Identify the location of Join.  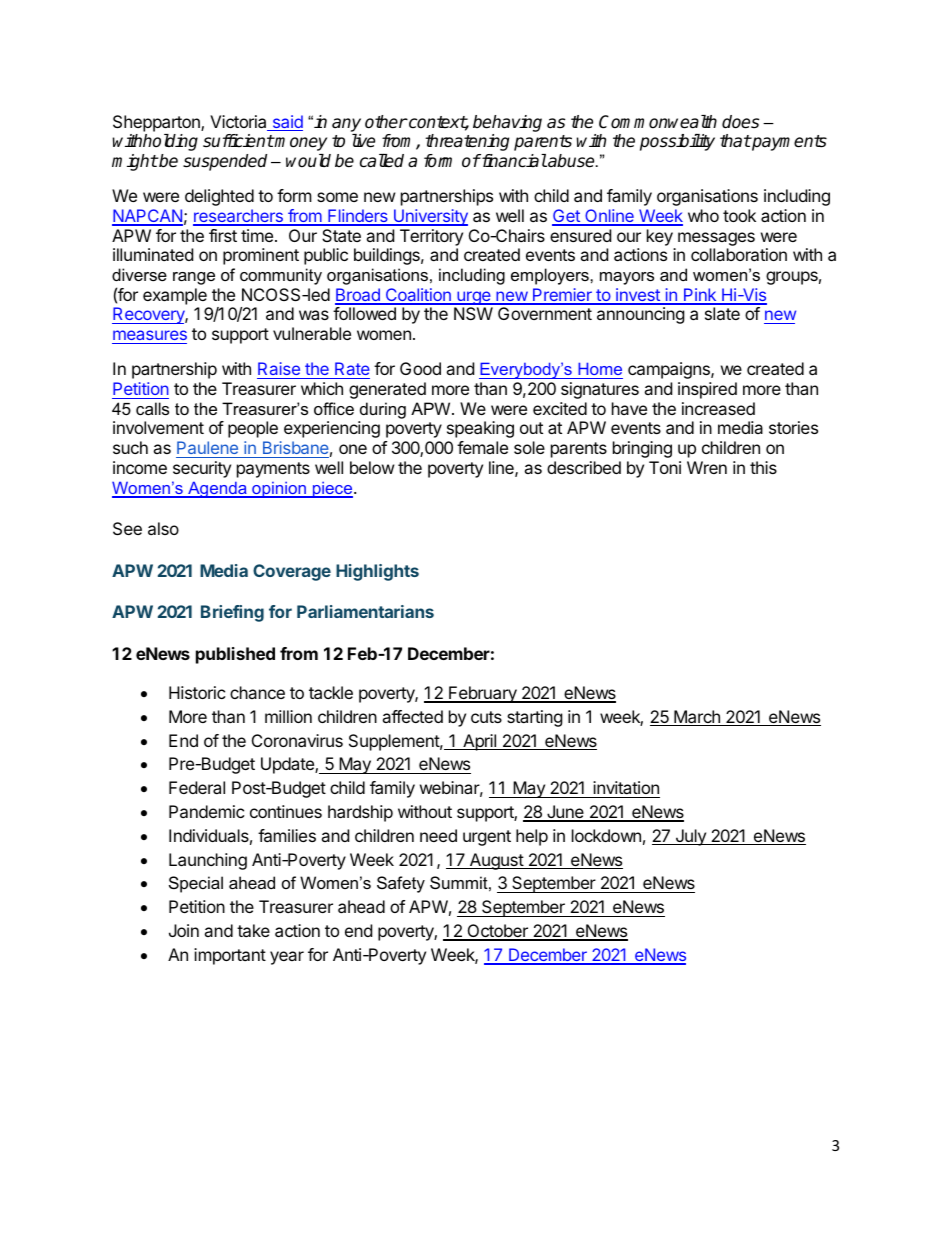
(184, 930).
